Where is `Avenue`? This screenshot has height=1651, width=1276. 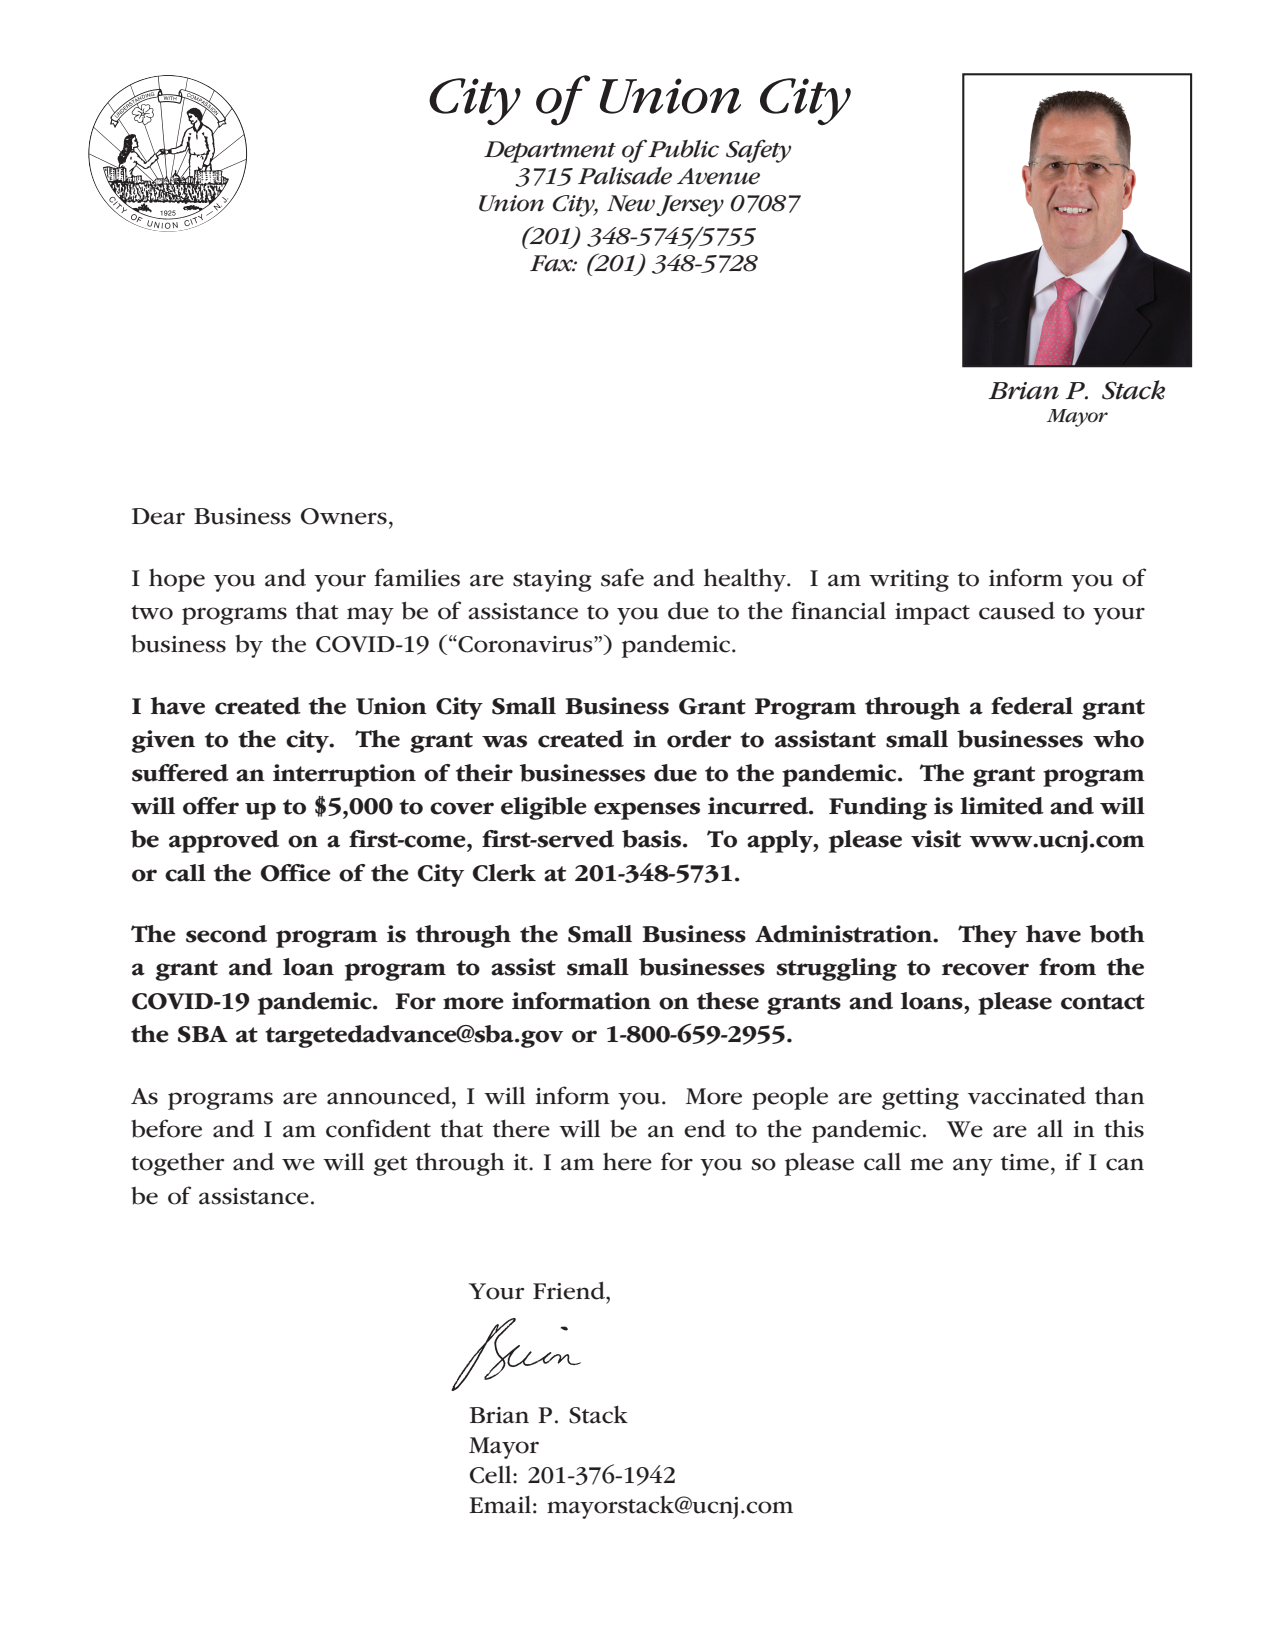
Avenue is located at coordinates (718, 176).
